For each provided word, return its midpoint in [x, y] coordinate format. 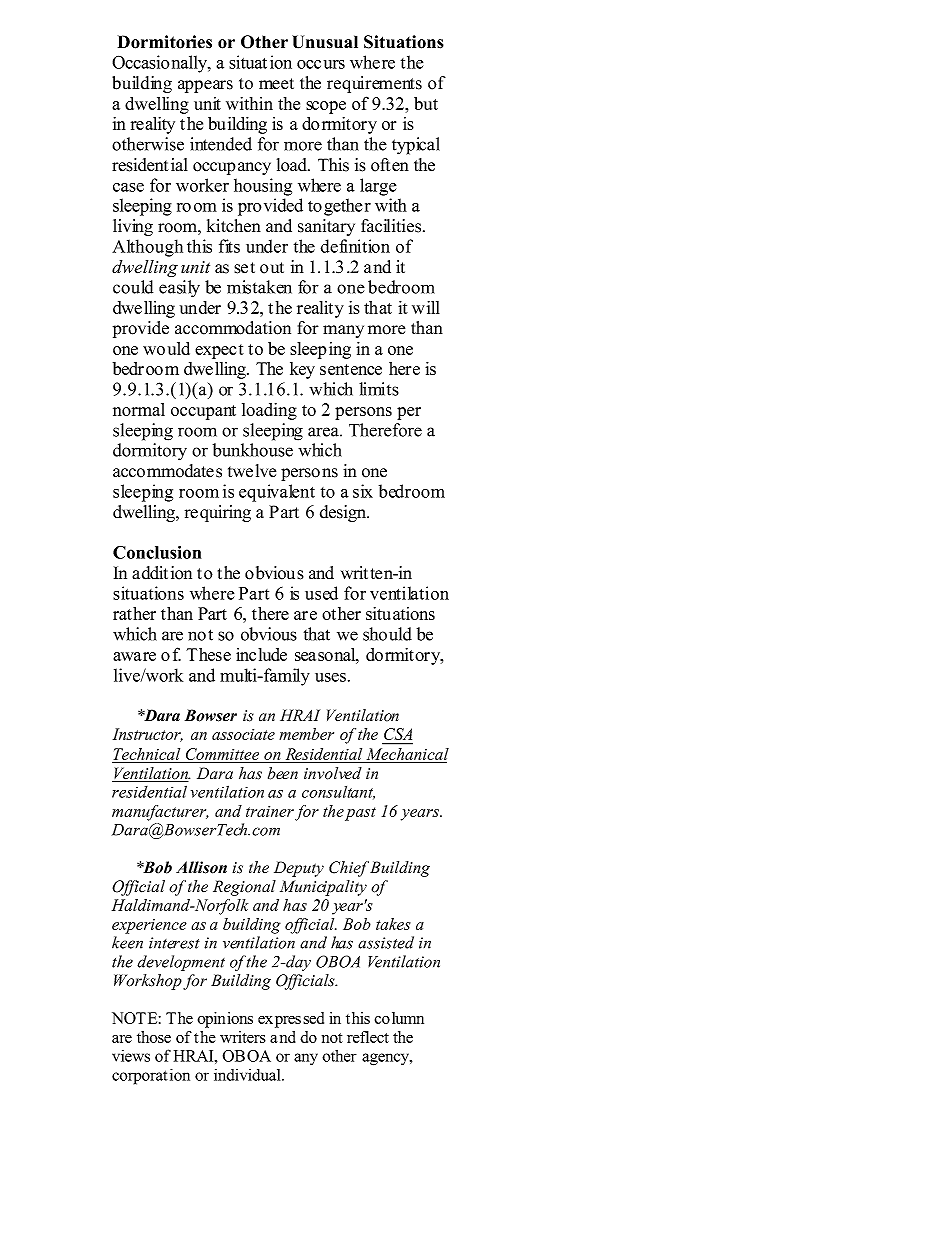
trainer [270, 811]
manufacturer [160, 813]
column [399, 1018]
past [360, 814]
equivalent [277, 493]
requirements [374, 84]
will [426, 307]
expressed [291, 1020]
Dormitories [165, 42]
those [154, 1037]
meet [276, 84]
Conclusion [157, 552]
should [387, 634]
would [166, 348]
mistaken [259, 287]
